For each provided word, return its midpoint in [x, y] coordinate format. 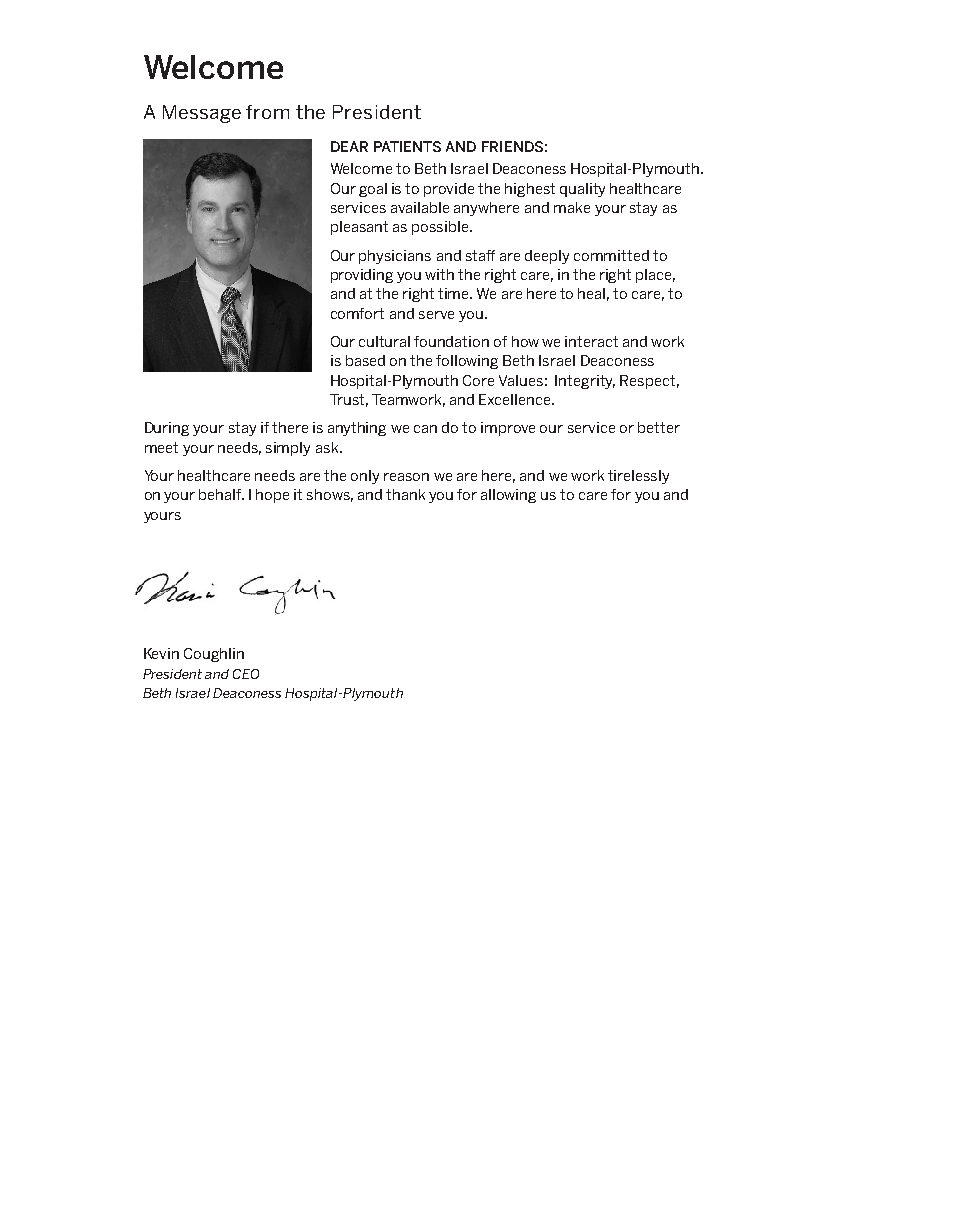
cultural [384, 341]
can [425, 429]
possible [441, 228]
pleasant [359, 228]
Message [202, 114]
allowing [508, 496]
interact [591, 341]
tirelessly [638, 477]
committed [611, 255]
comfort [357, 313]
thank [405, 494]
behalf [221, 494]
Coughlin [214, 655]
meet [161, 447]
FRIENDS [512, 146]
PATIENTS [407, 146]
